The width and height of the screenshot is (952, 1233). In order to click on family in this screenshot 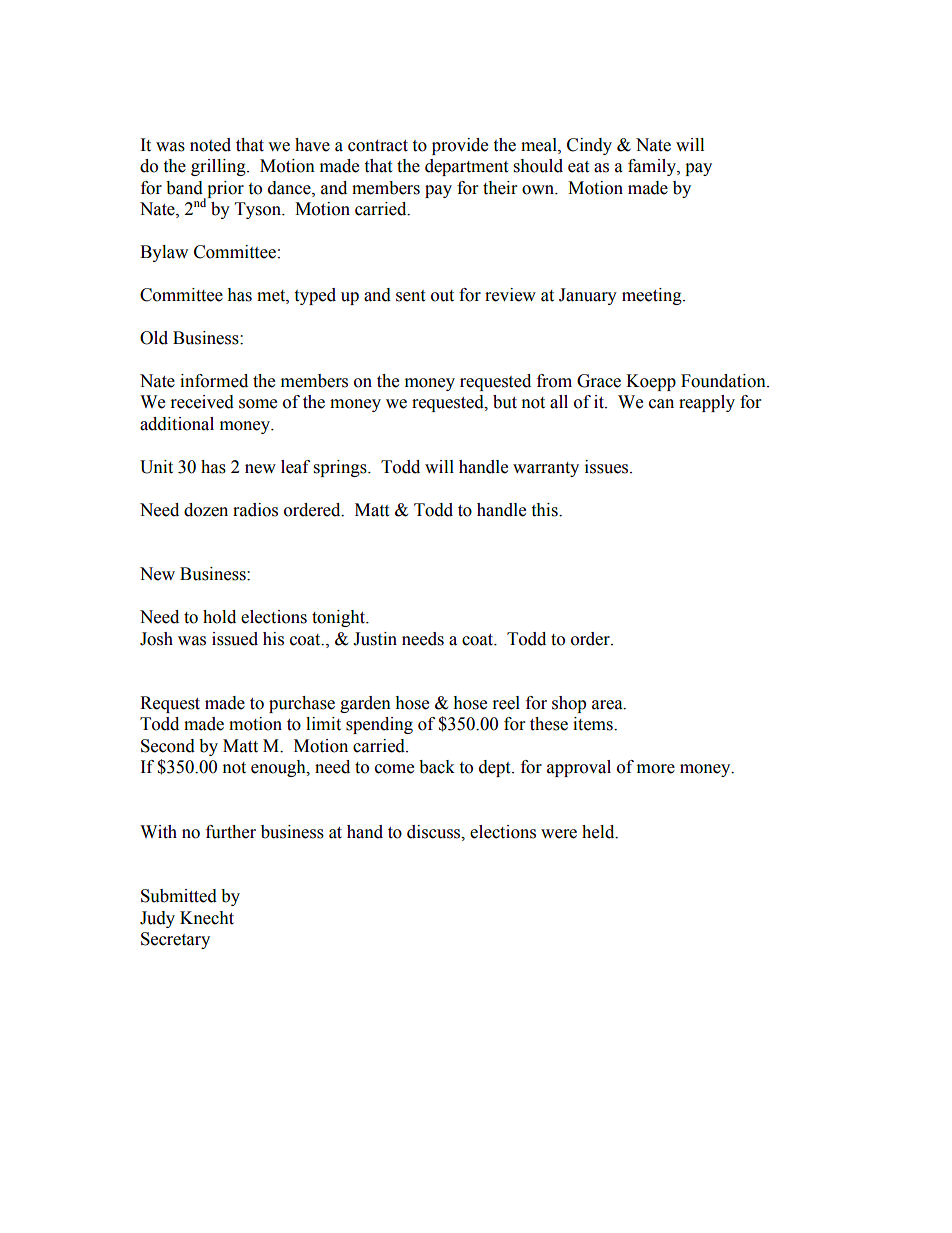, I will do `click(653, 167)`.
